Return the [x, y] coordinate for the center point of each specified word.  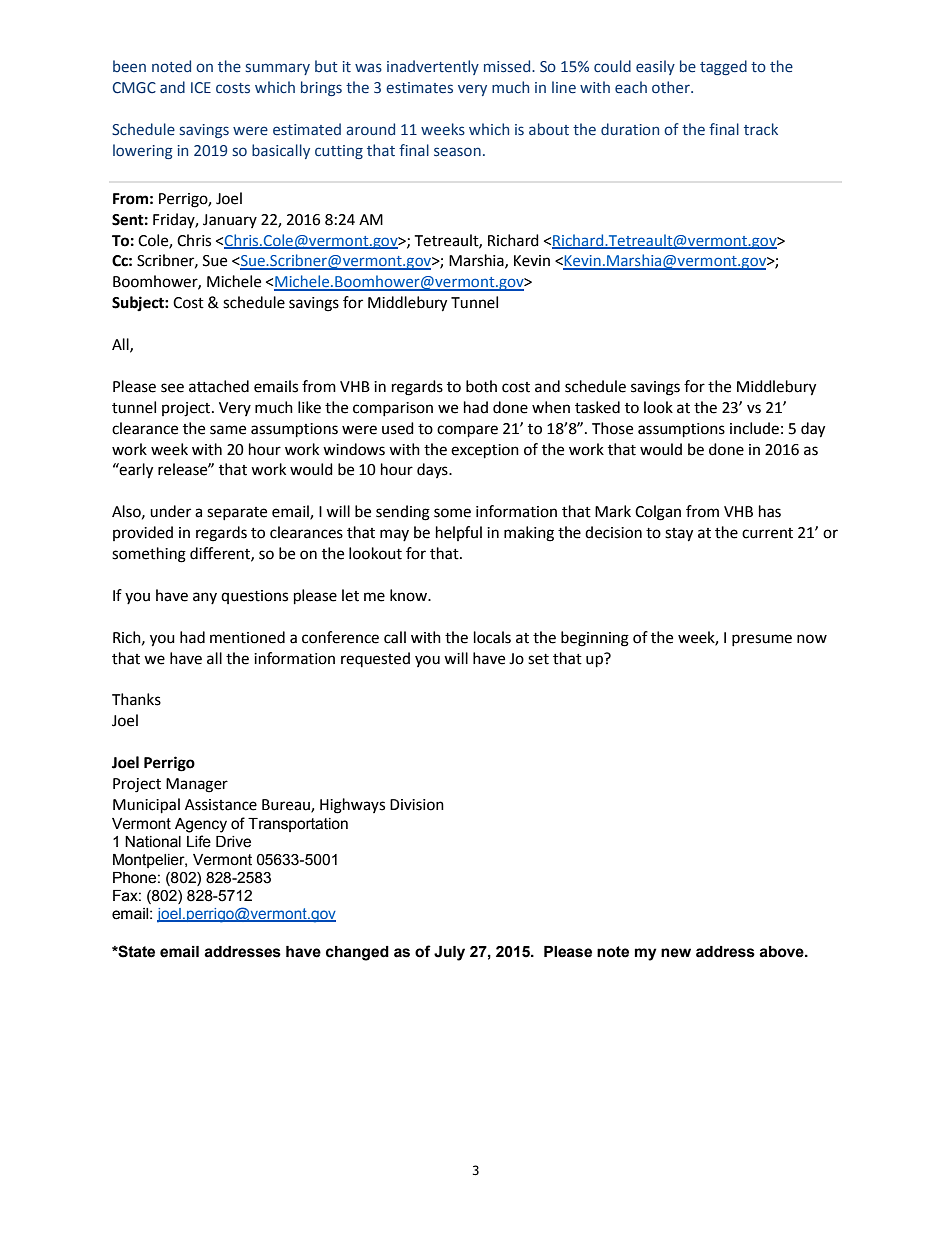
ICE [201, 88]
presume [762, 640]
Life [199, 841]
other [672, 87]
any [205, 598]
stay [679, 535]
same [228, 430]
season [457, 152]
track [761, 129]
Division [417, 805]
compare [467, 431]
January [230, 221]
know [410, 595]
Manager [197, 785]
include [754, 428]
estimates [419, 88]
